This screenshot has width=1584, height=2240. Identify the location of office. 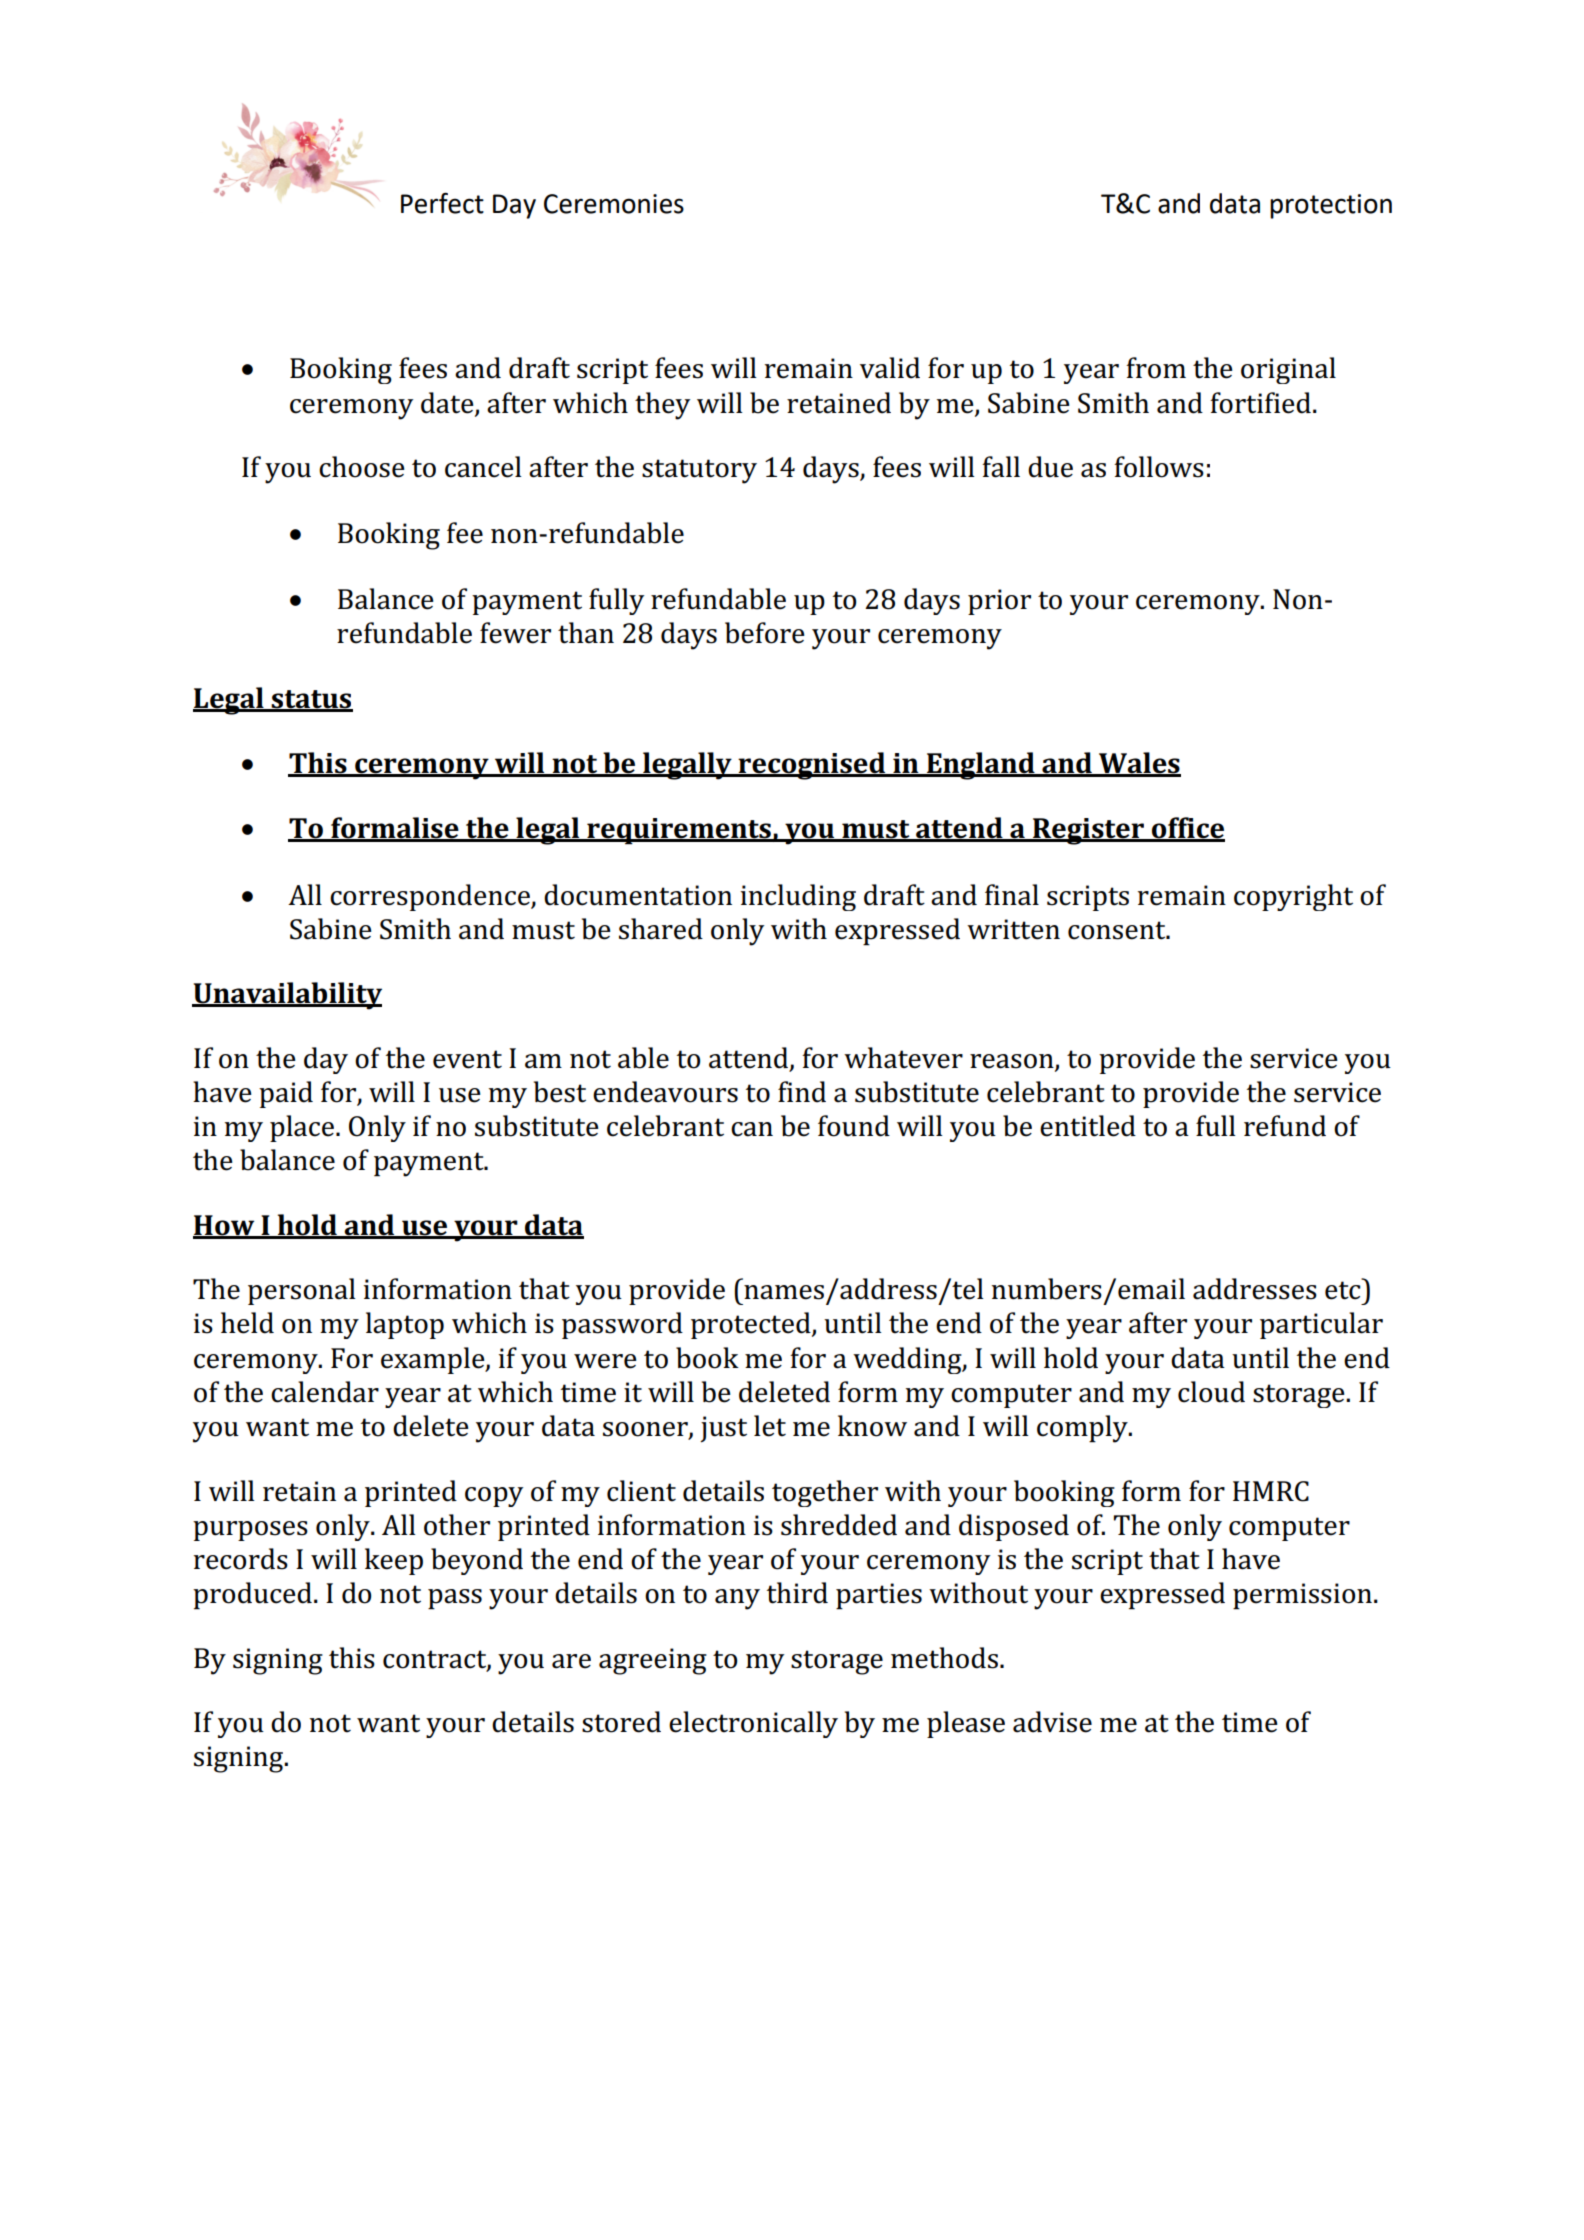
(1187, 829).
